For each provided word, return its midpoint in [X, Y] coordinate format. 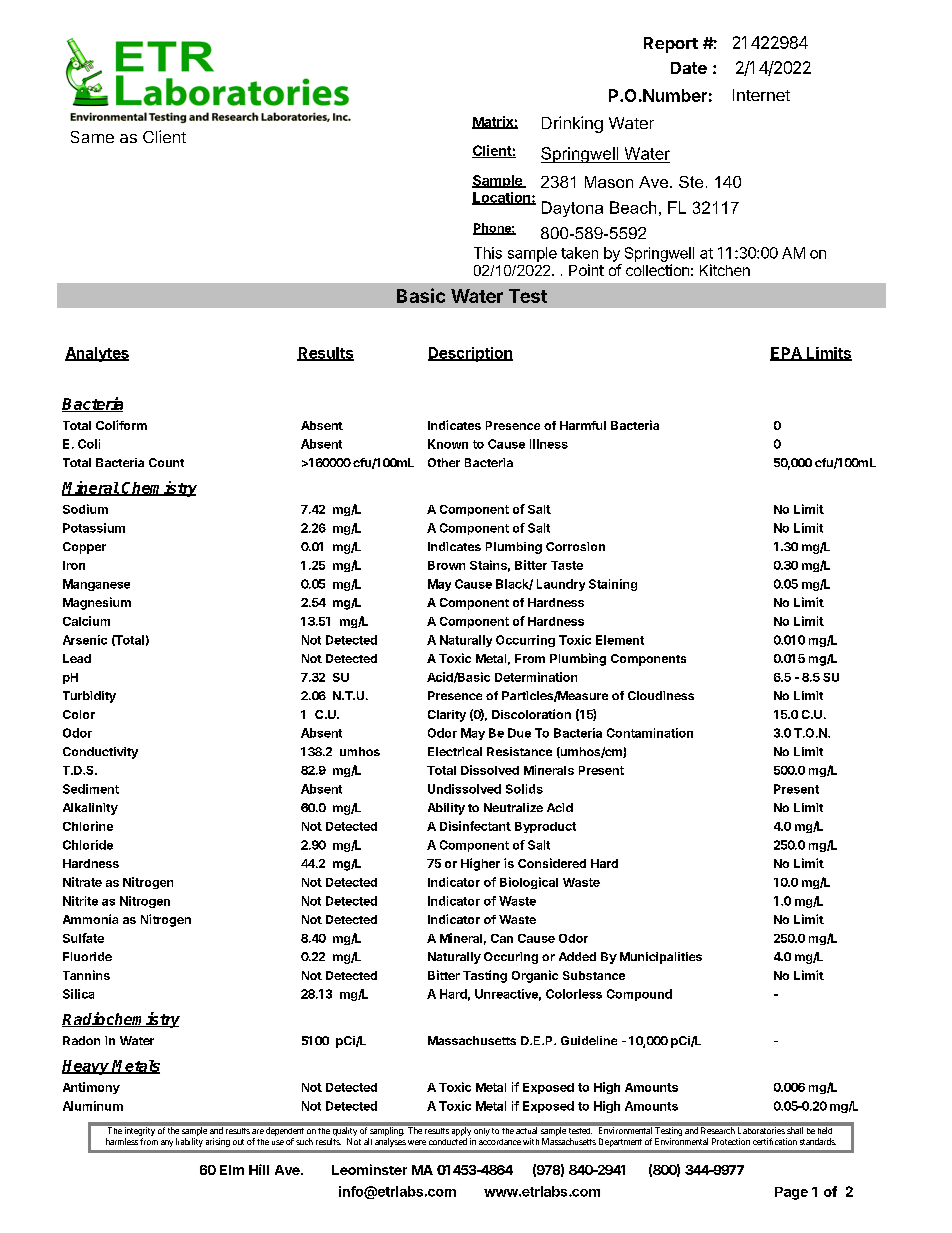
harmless [122, 1141]
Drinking [572, 124]
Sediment [91, 789]
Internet [761, 95]
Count [166, 462]
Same [92, 137]
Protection [731, 1141]
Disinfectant [475, 826]
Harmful [583, 425]
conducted [448, 1141]
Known [448, 444]
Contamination [650, 733]
